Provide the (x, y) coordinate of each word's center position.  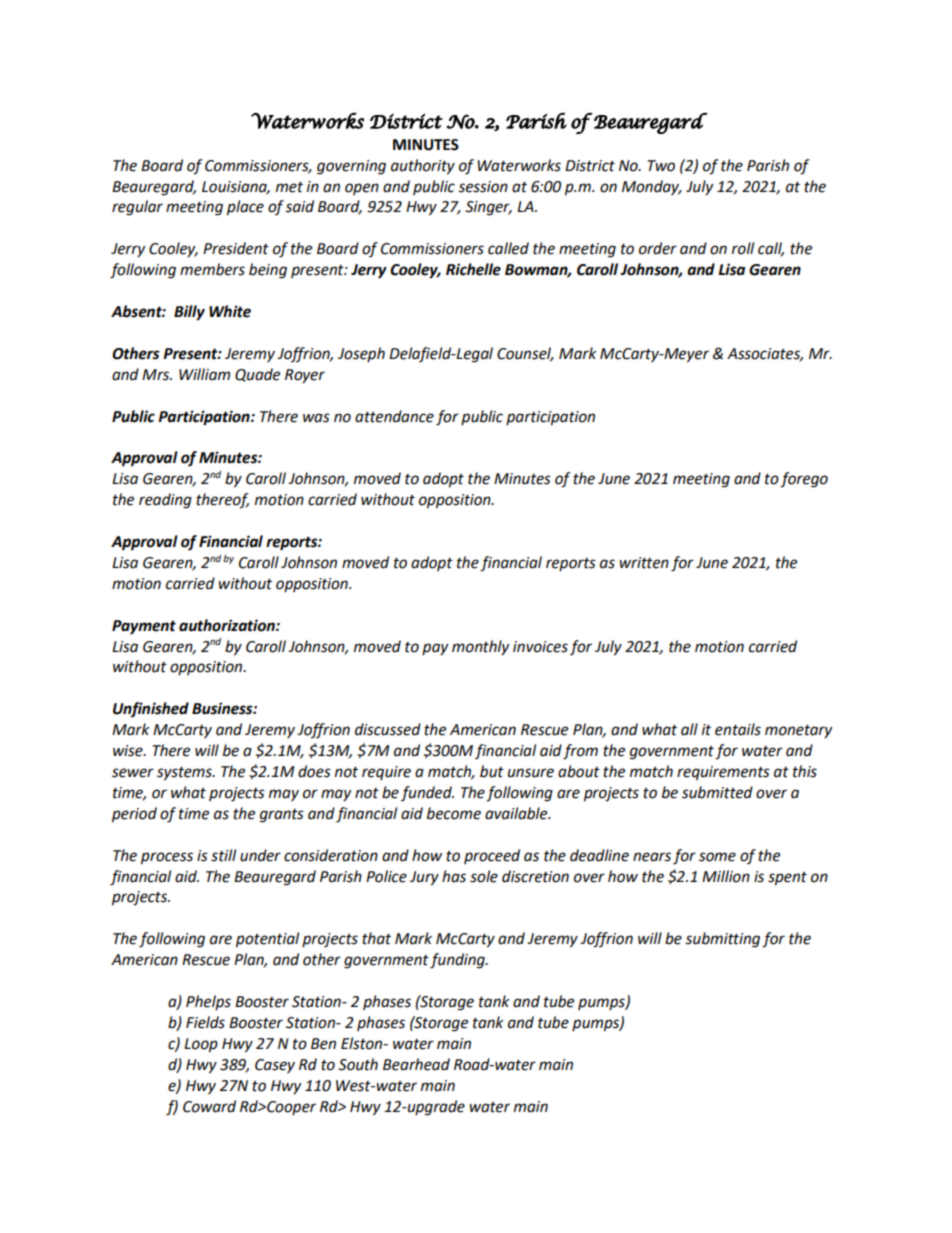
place (245, 208)
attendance (394, 416)
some (717, 857)
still (223, 855)
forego (804, 480)
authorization (228, 625)
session (483, 187)
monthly (480, 648)
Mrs (157, 375)
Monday (652, 187)
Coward (209, 1106)
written (644, 563)
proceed (492, 856)
